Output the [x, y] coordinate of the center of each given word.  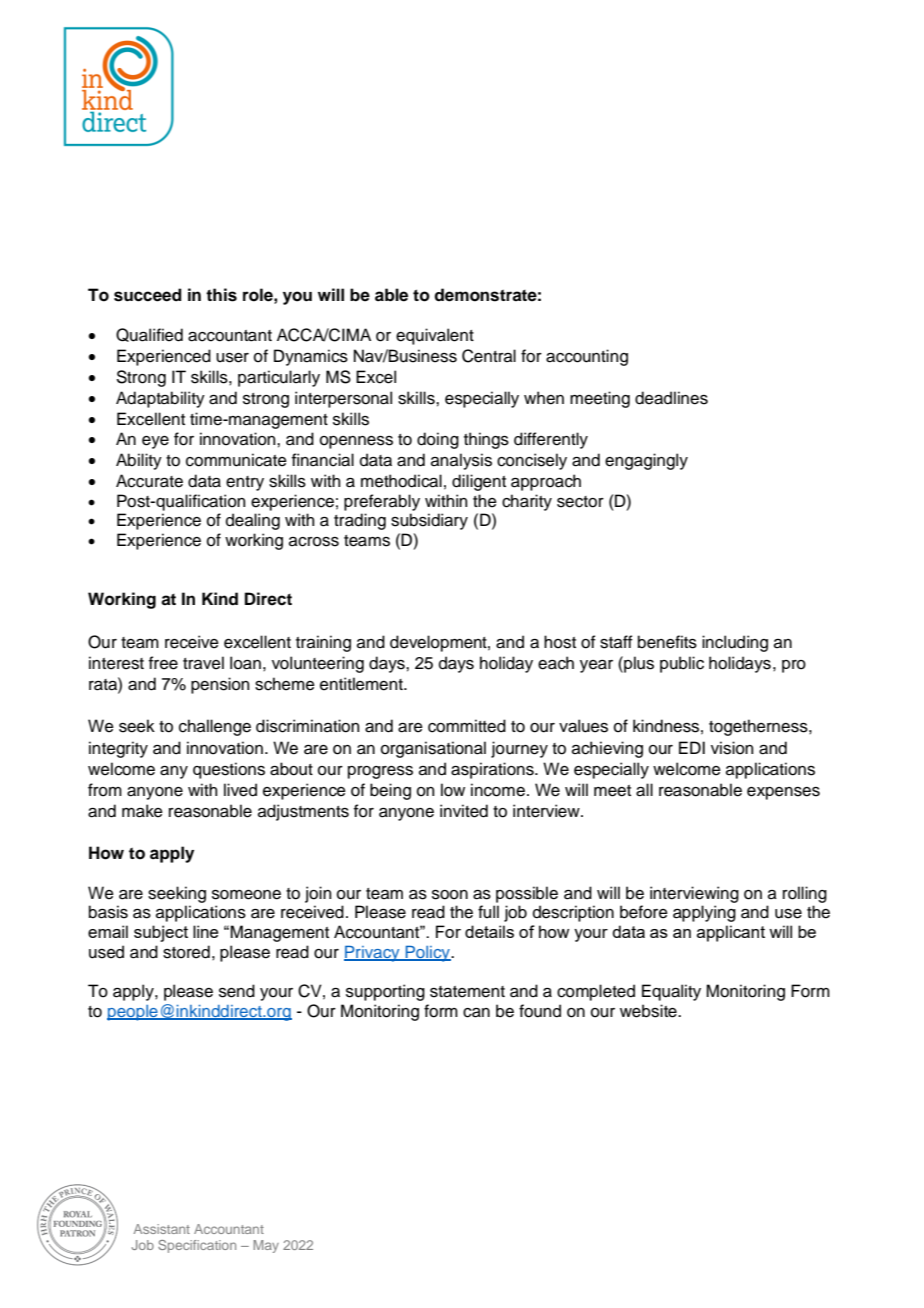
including [735, 643]
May [266, 1246]
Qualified [149, 335]
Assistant [162, 1229]
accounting [587, 357]
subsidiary [429, 521]
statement [467, 992]
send [237, 991]
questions [229, 770]
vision [732, 748]
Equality [671, 992]
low [453, 790]
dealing [253, 521]
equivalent [435, 336]
